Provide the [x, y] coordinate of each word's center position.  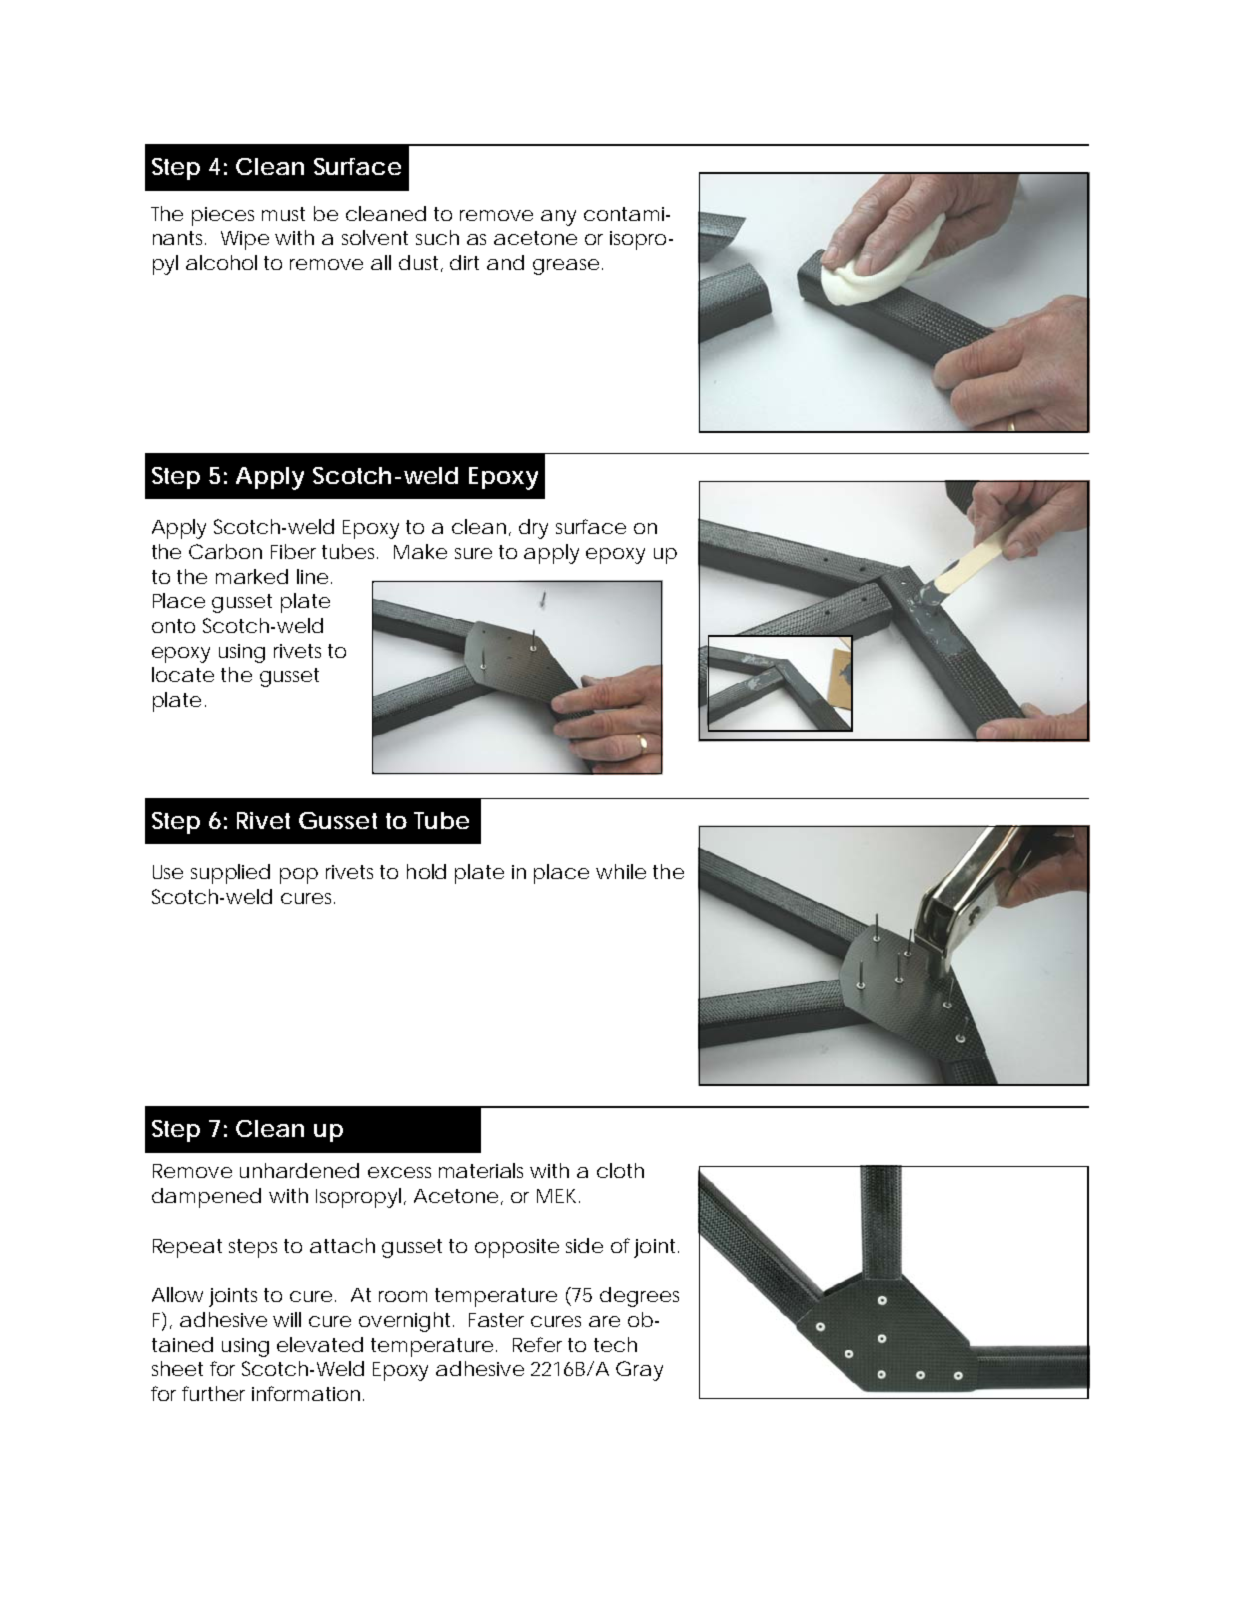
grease [566, 267]
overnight [406, 1322]
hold [426, 871]
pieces [223, 216]
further [213, 1393]
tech [615, 1344]
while [621, 871]
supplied [230, 874]
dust [420, 263]
